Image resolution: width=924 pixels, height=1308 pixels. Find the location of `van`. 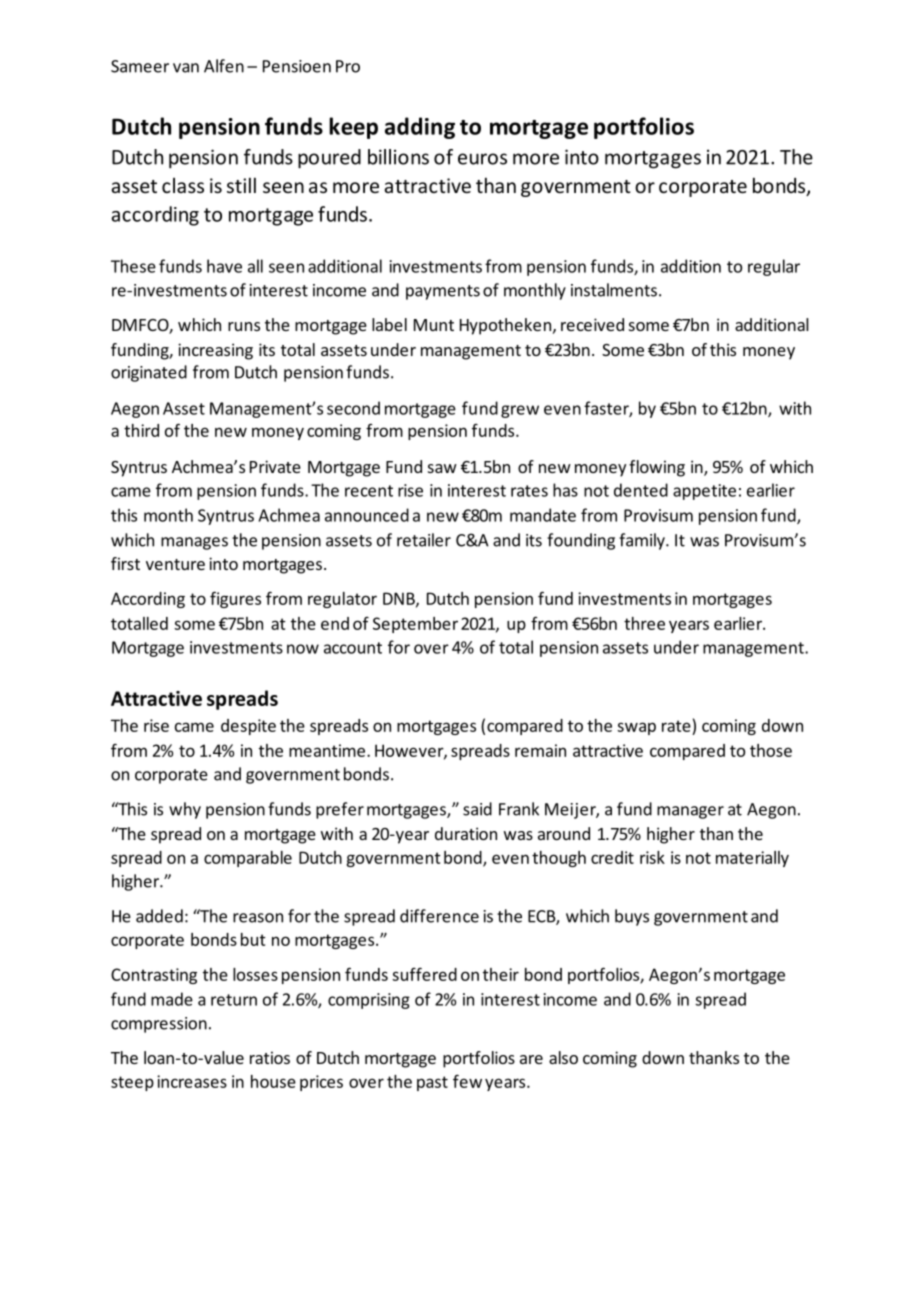

van is located at coordinates (186, 68).
